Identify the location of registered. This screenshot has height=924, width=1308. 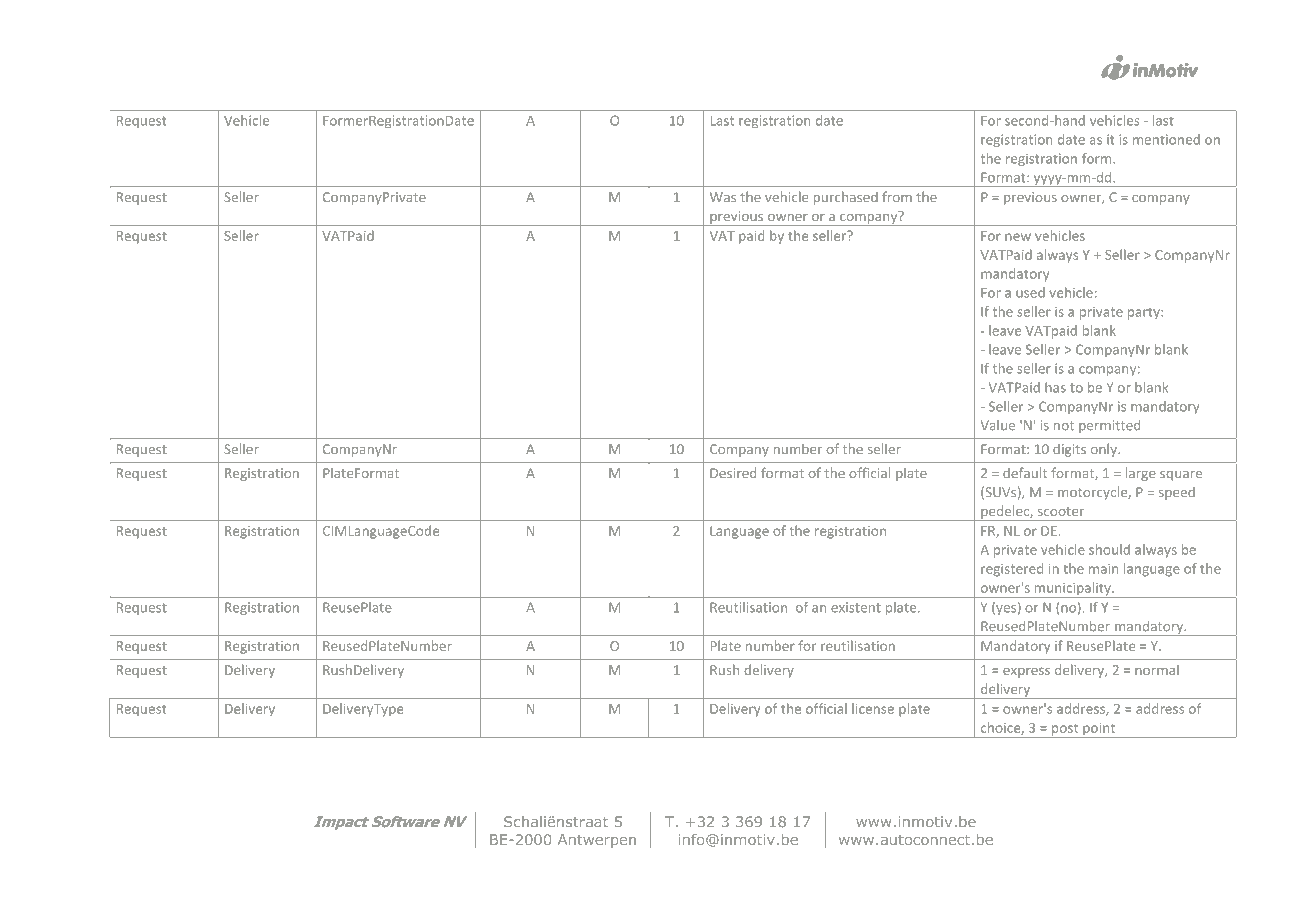
(1012, 570).
